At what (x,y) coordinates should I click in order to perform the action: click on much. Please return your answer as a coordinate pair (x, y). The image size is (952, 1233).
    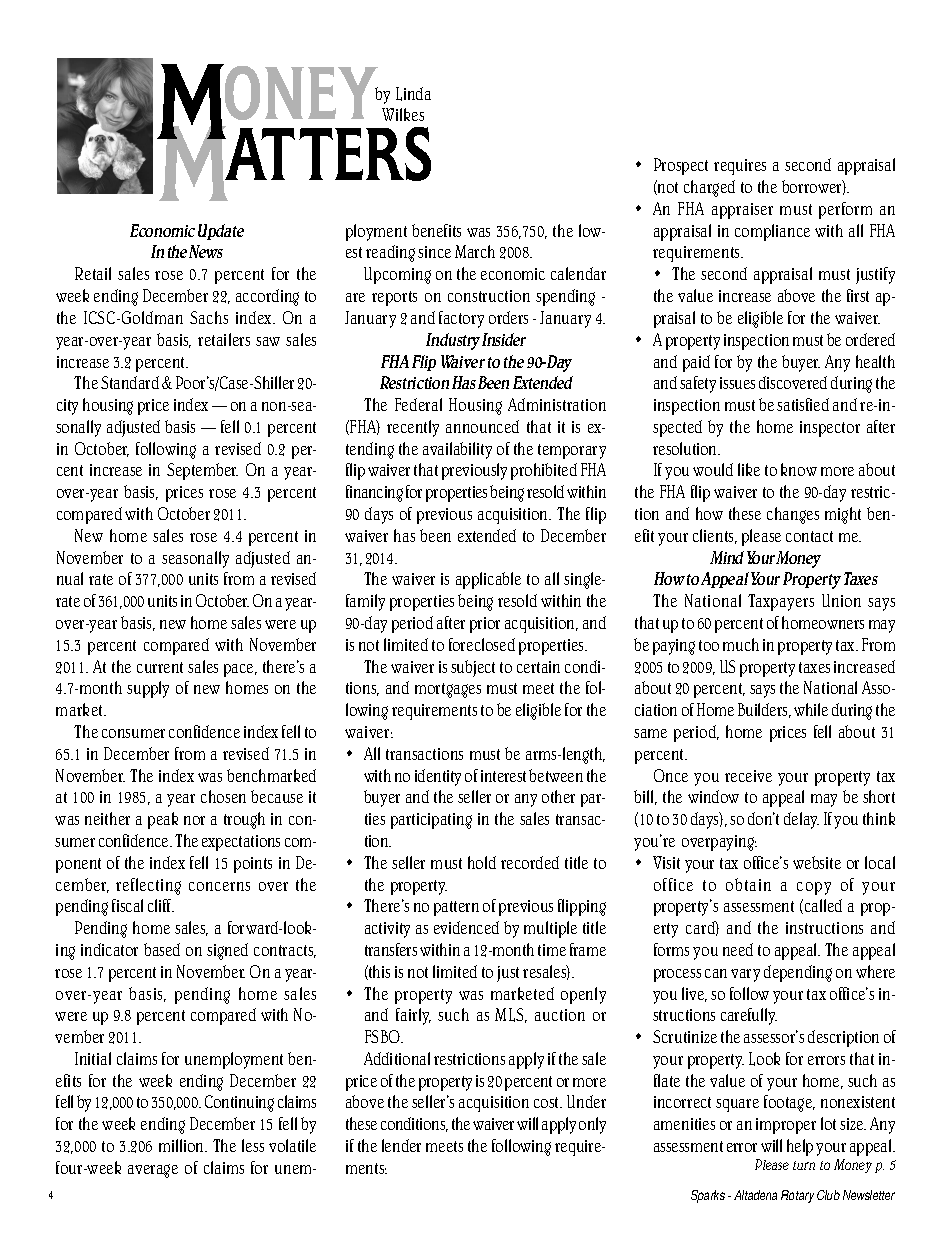
    Looking at the image, I should click on (741, 644).
